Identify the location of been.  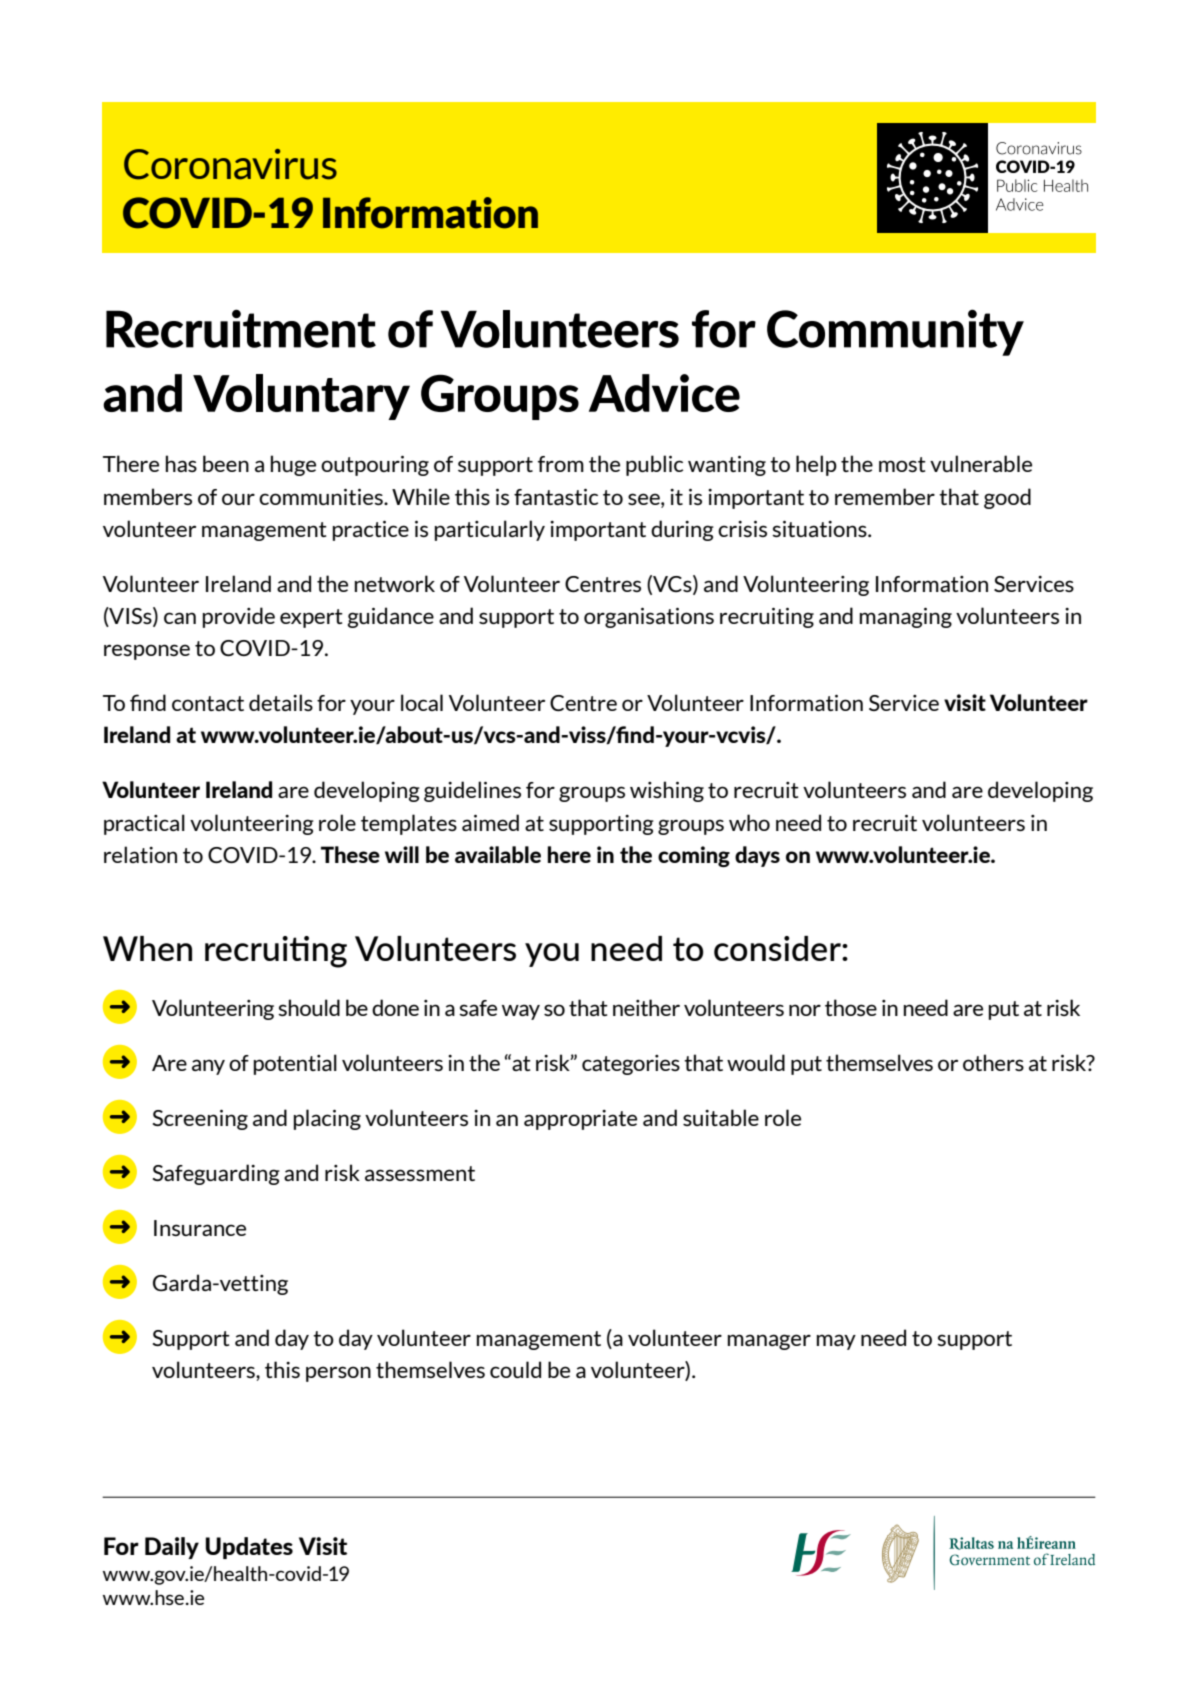
(226, 463).
